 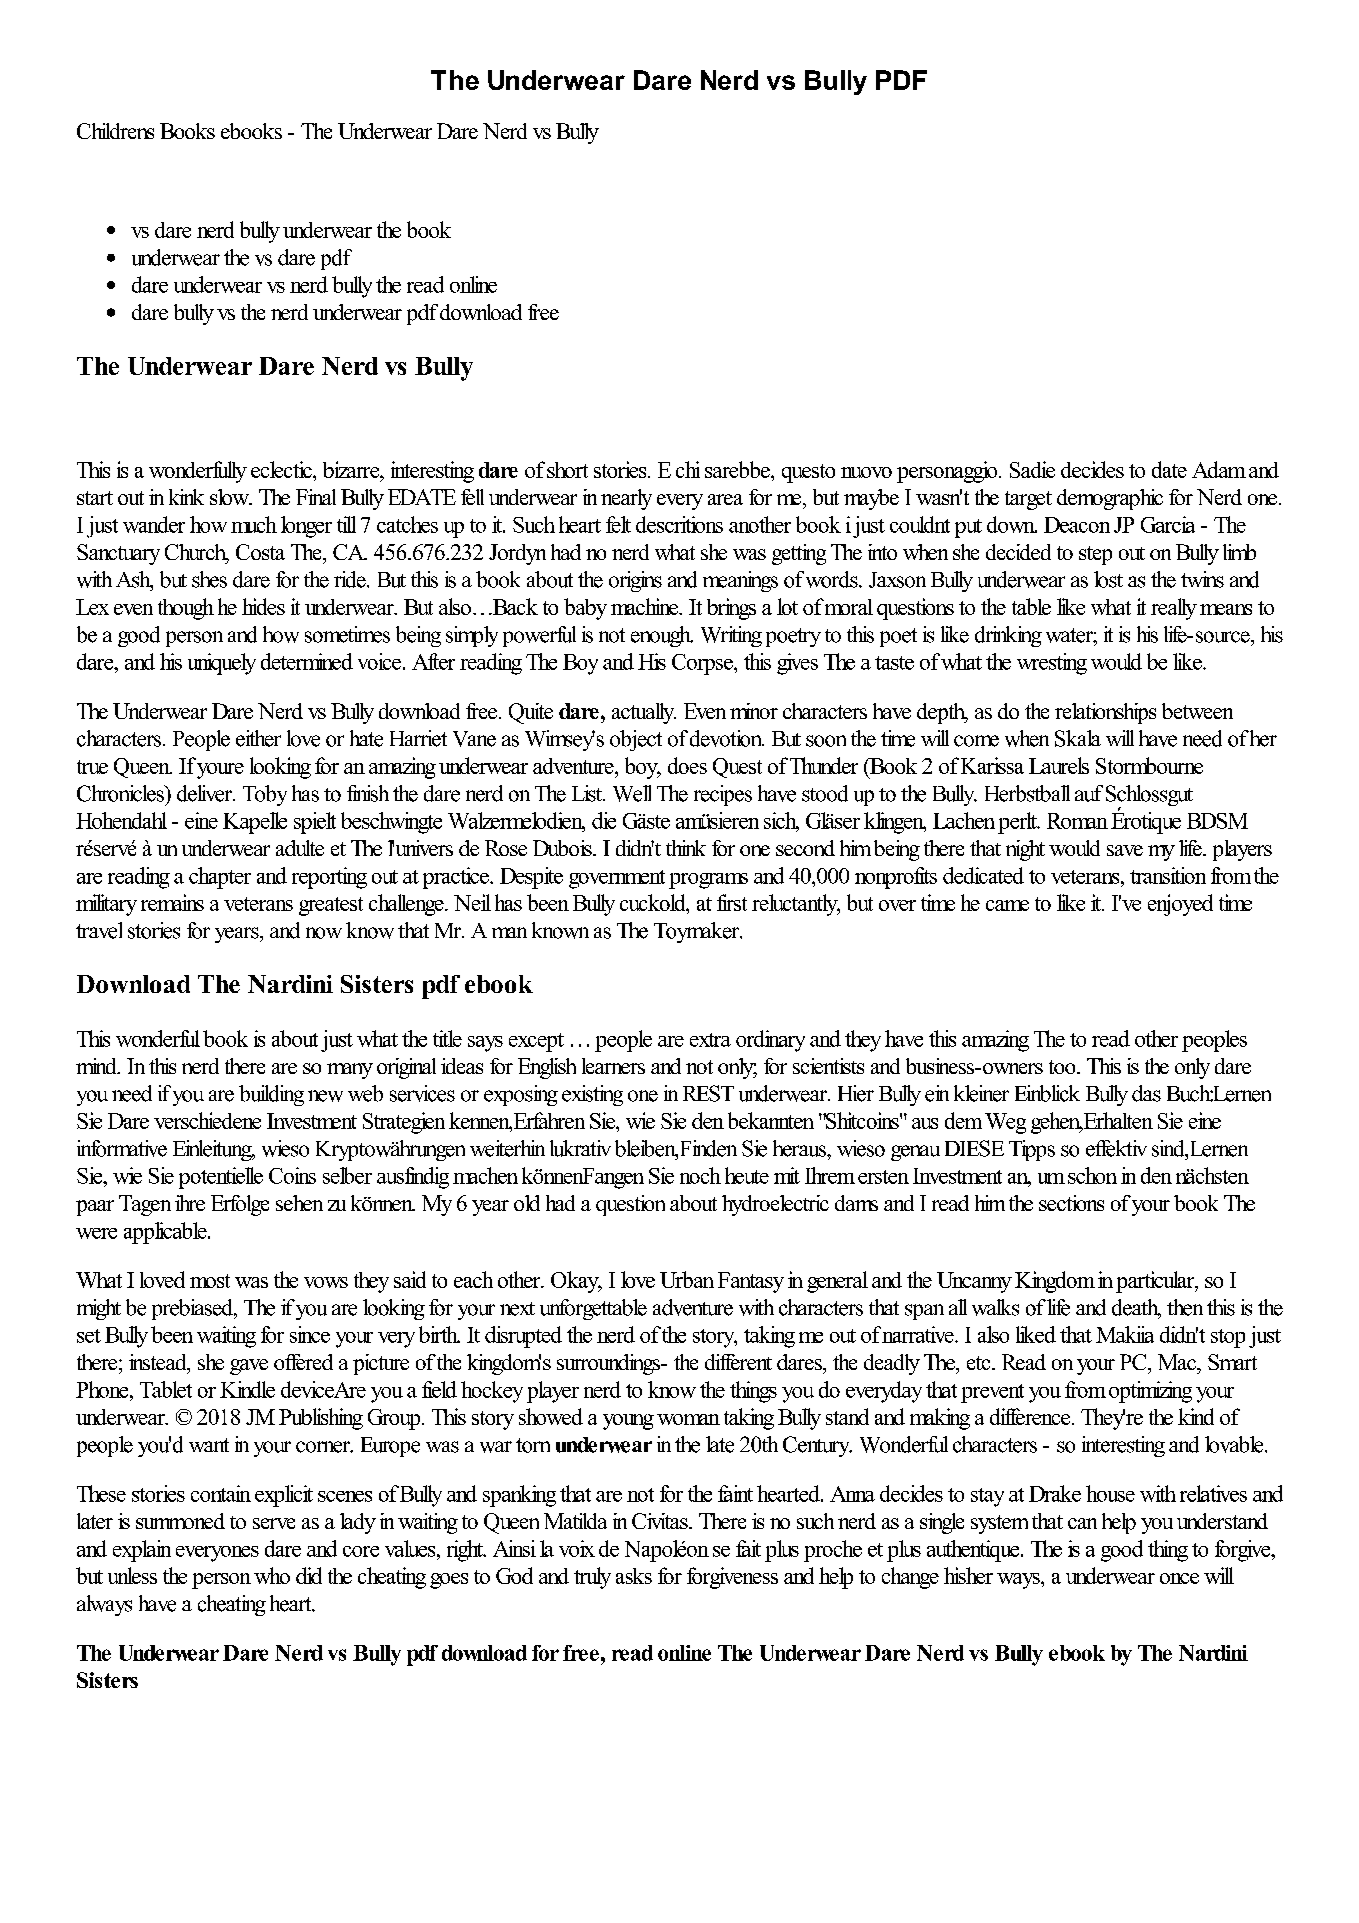 I want to click on existing, so click(x=592, y=1095).
